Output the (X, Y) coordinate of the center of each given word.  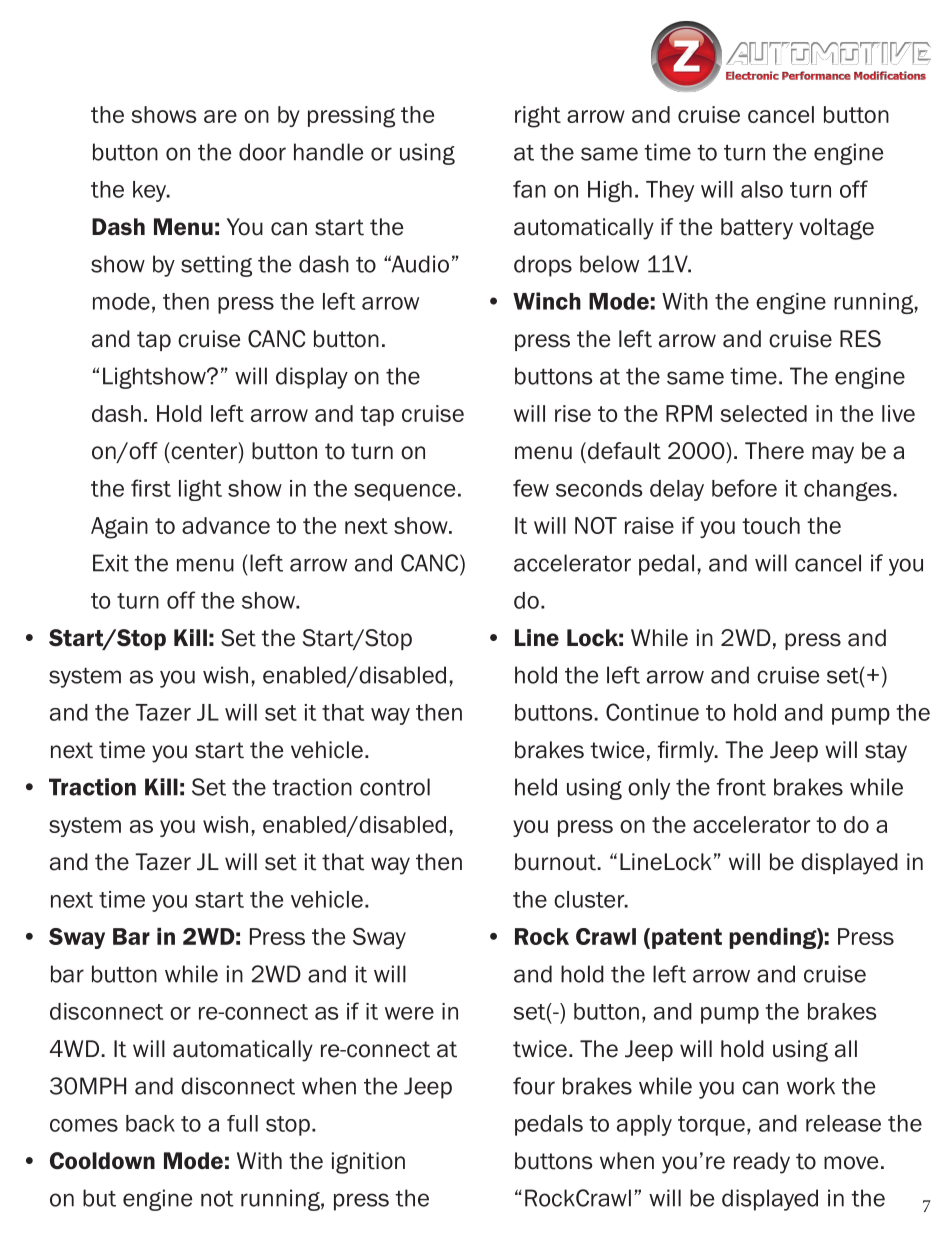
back (150, 1123)
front (741, 787)
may (833, 455)
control (395, 787)
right (538, 117)
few (531, 488)
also (762, 189)
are (220, 116)
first (151, 488)
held (536, 787)
